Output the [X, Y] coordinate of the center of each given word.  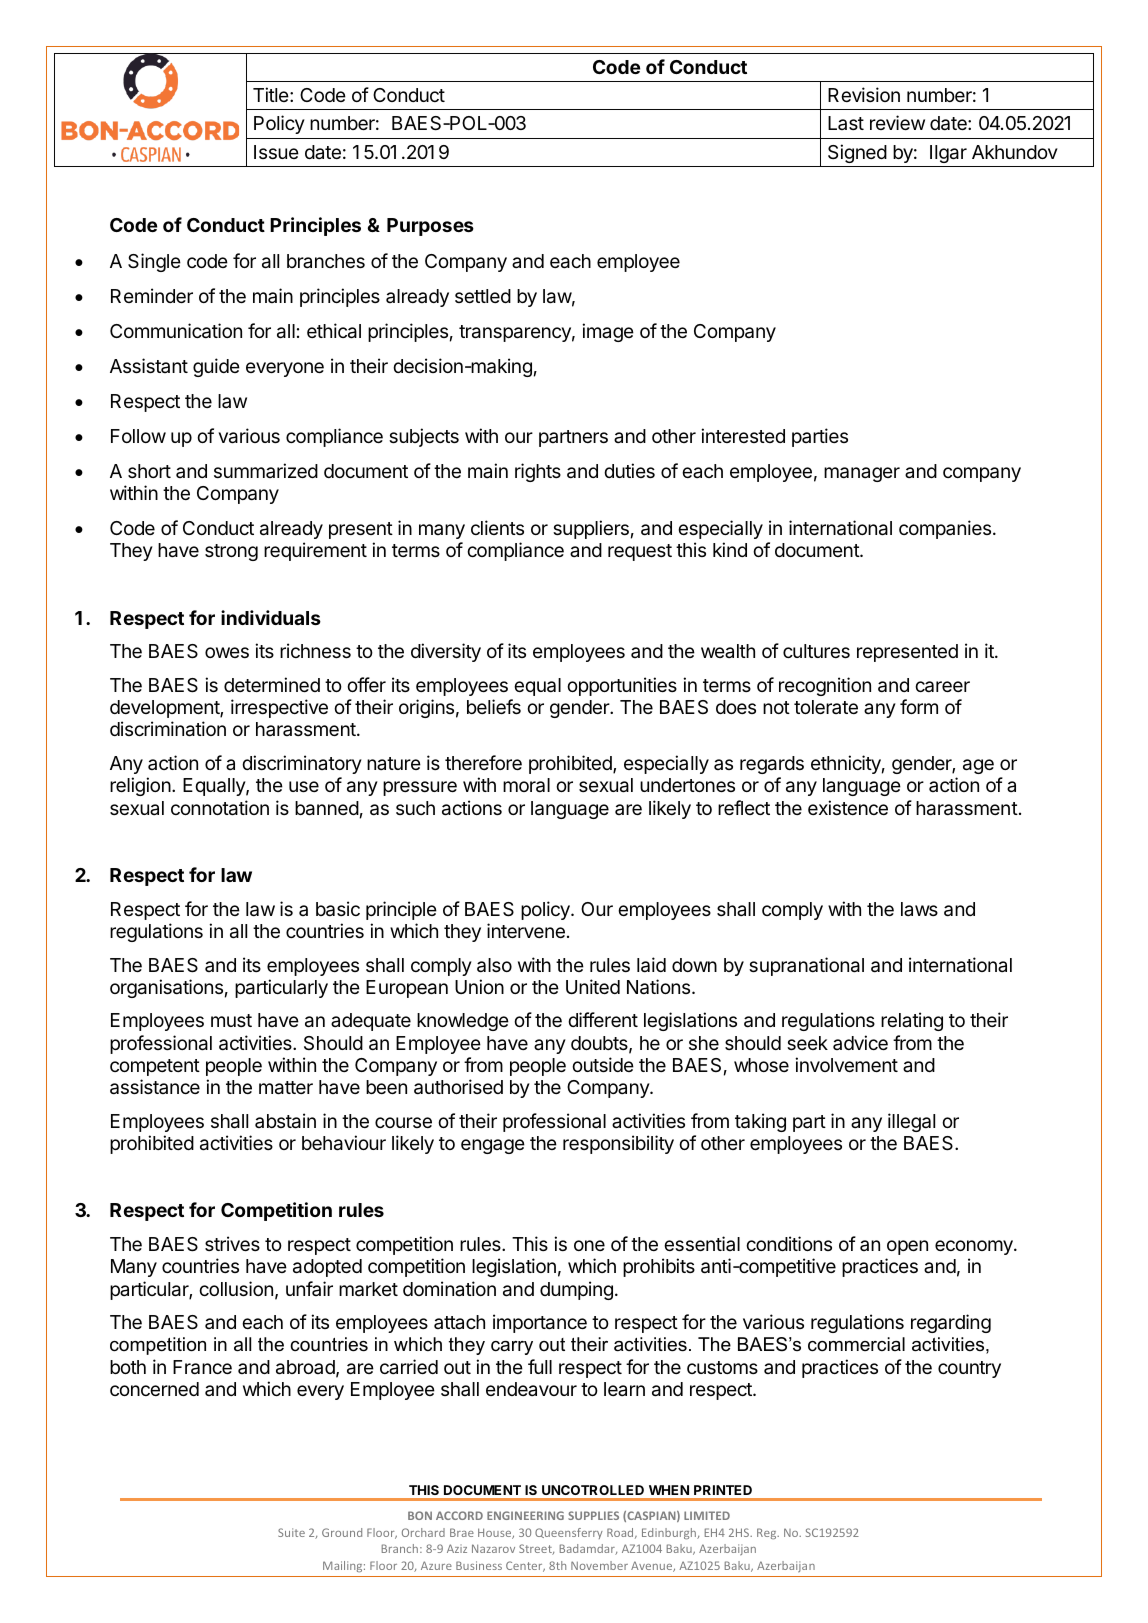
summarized [266, 470]
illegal [911, 1122]
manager [862, 474]
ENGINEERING [525, 1515]
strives [232, 1243]
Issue [276, 152]
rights [538, 472]
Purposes [430, 227]
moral [526, 785]
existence [848, 807]
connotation [220, 808]
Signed [857, 153]
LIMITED [707, 1515]
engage [493, 1146]
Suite [291, 1532]
